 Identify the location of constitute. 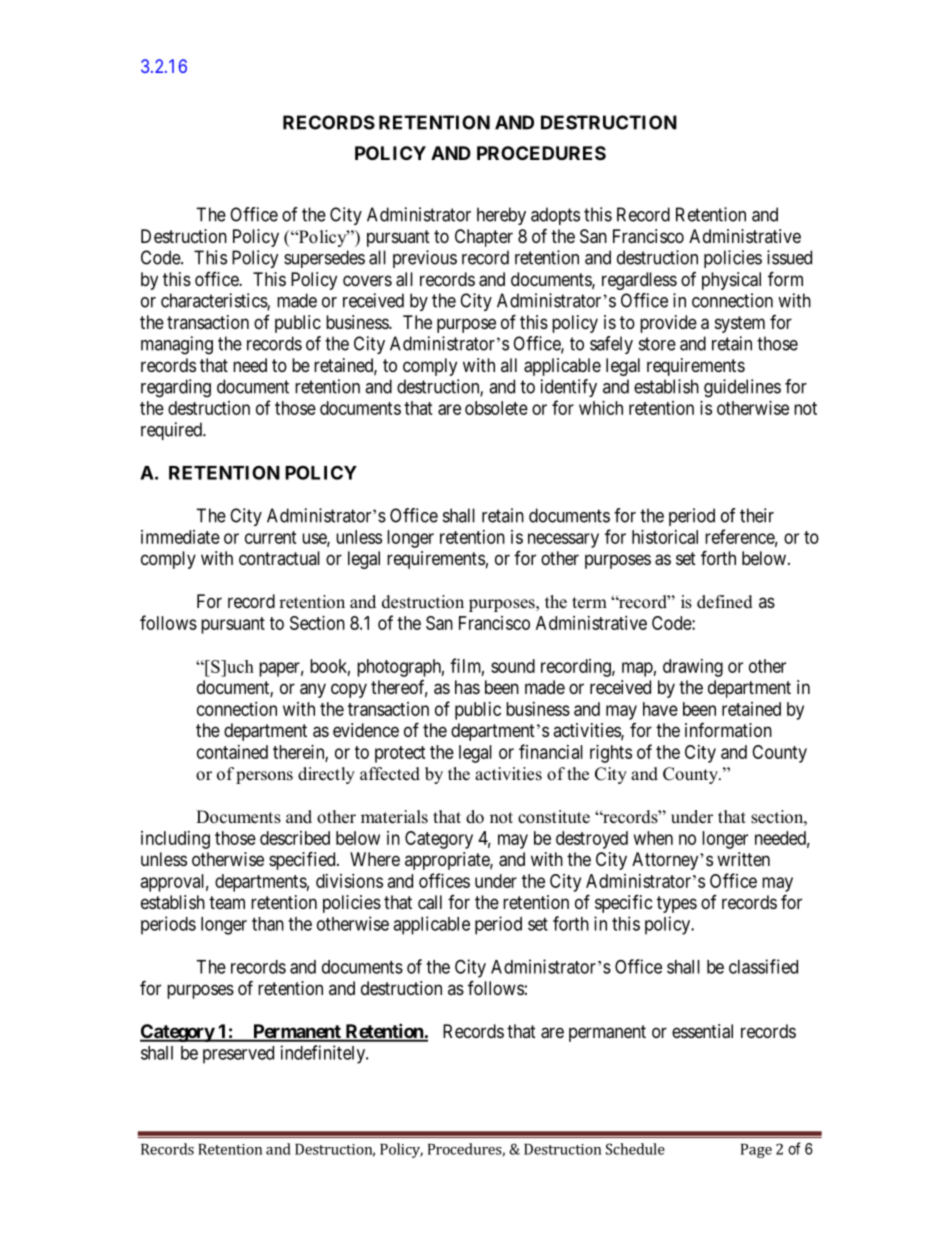
(554, 817).
